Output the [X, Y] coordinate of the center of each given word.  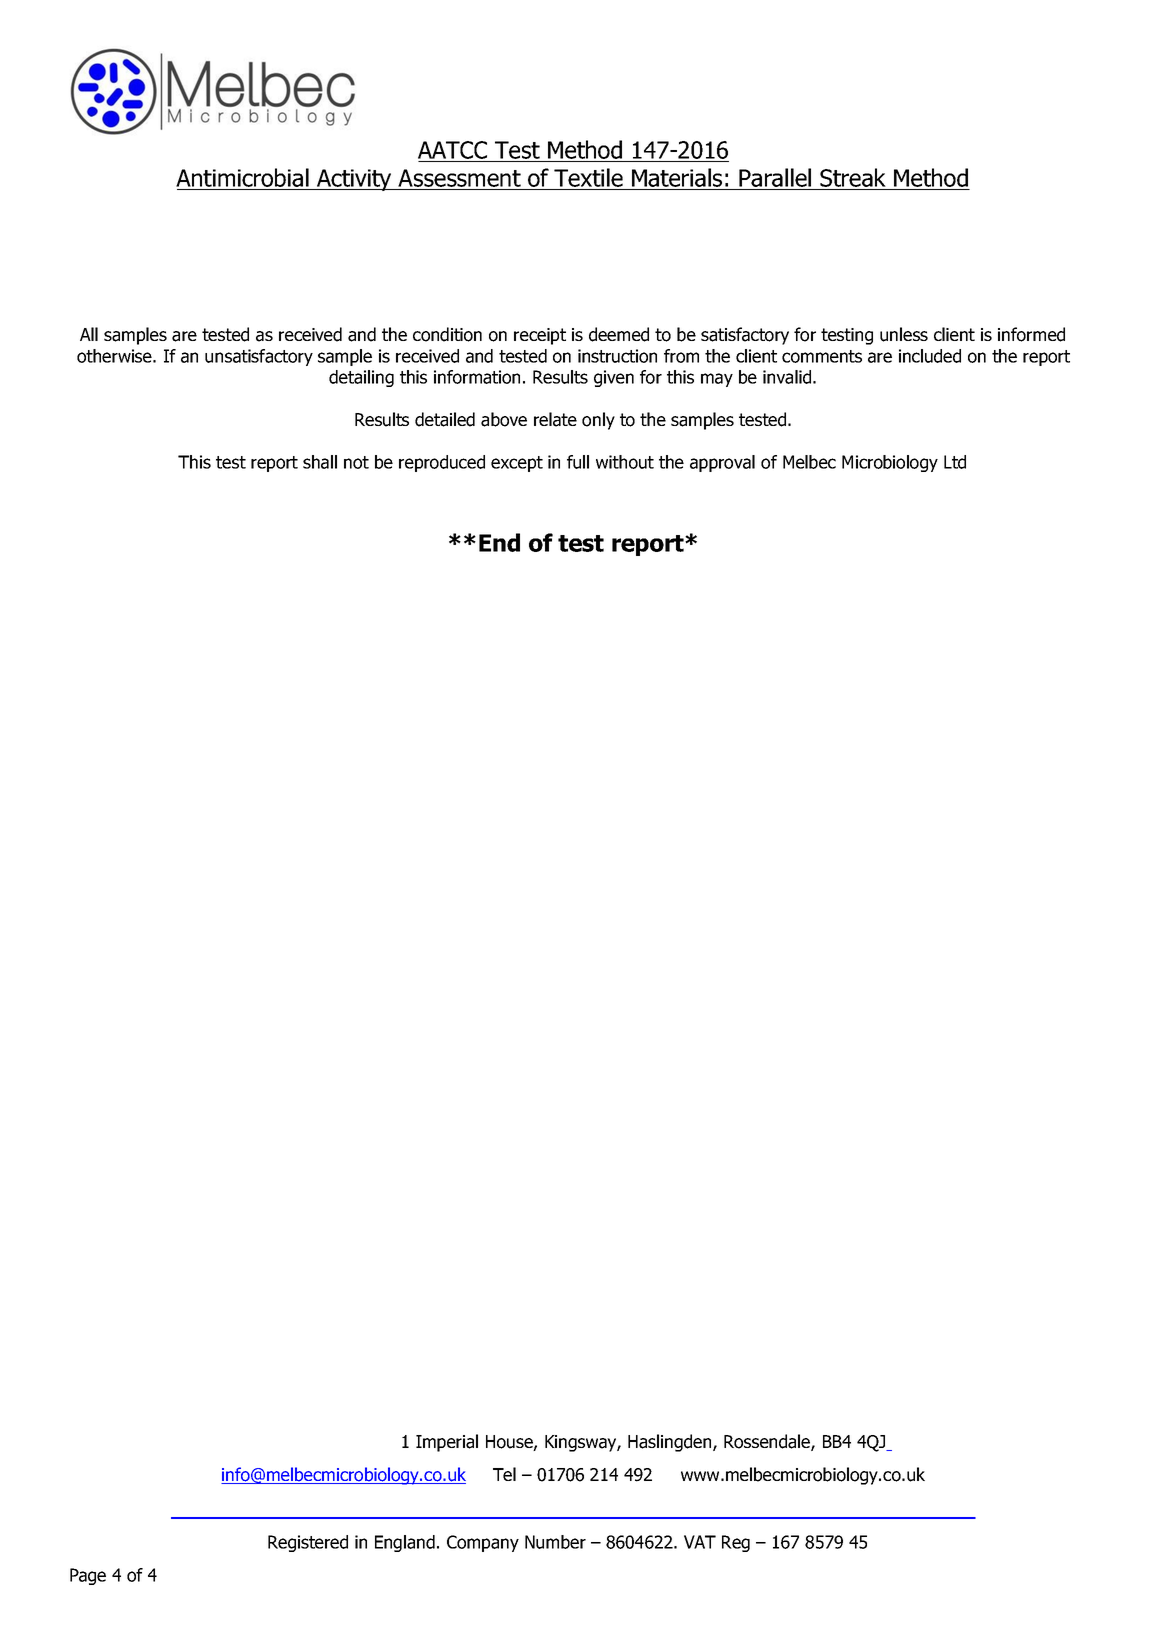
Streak [853, 179]
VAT [700, 1542]
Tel [504, 1474]
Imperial [447, 1443]
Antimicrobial [243, 179]
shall [320, 462]
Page [88, 1576]
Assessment [459, 179]
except [517, 464]
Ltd [955, 462]
